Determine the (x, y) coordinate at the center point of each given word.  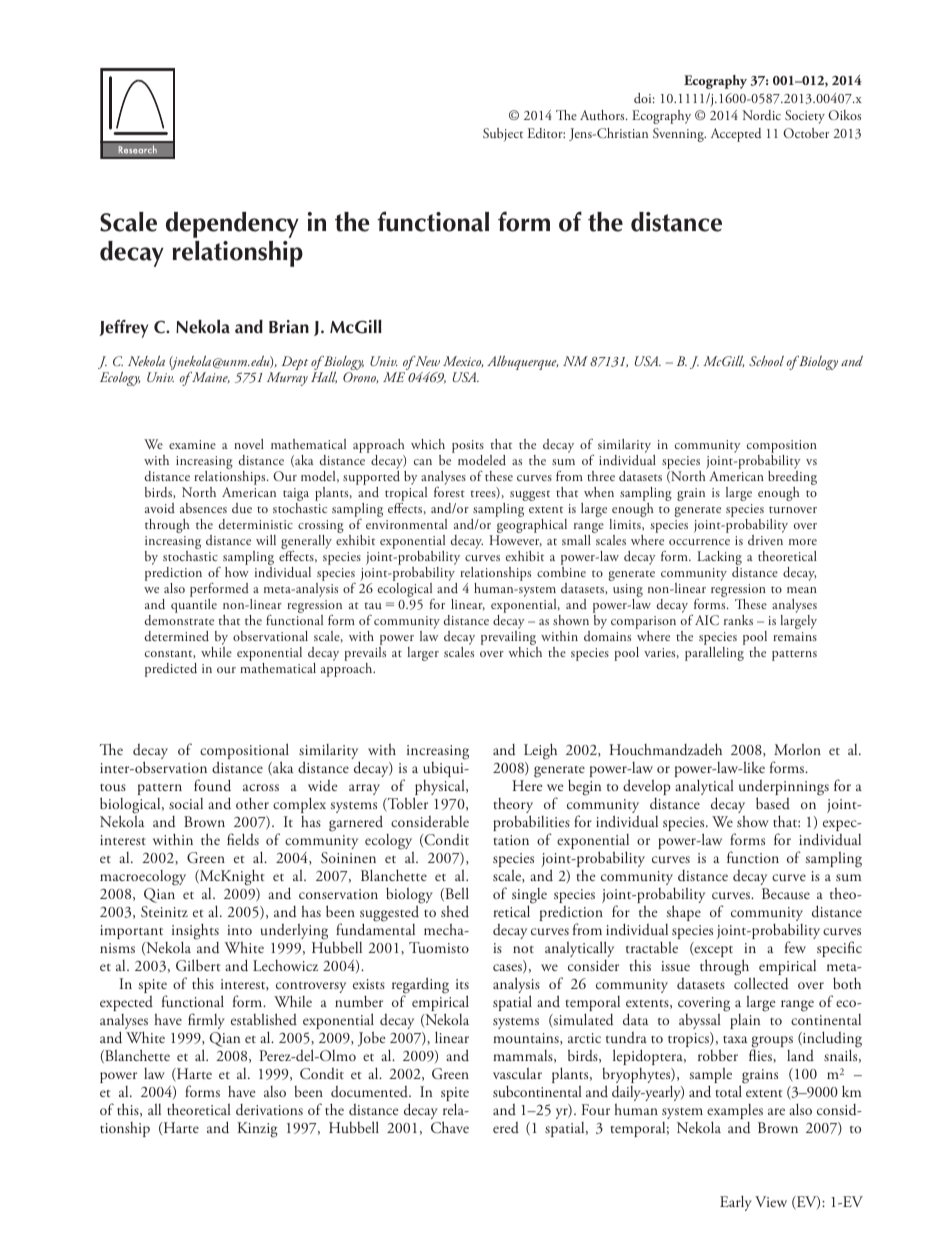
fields (243, 839)
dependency (232, 225)
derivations (269, 1110)
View (771, 1201)
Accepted (736, 135)
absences (203, 508)
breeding (792, 479)
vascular (517, 1073)
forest (449, 491)
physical (440, 788)
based (773, 803)
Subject (503, 135)
